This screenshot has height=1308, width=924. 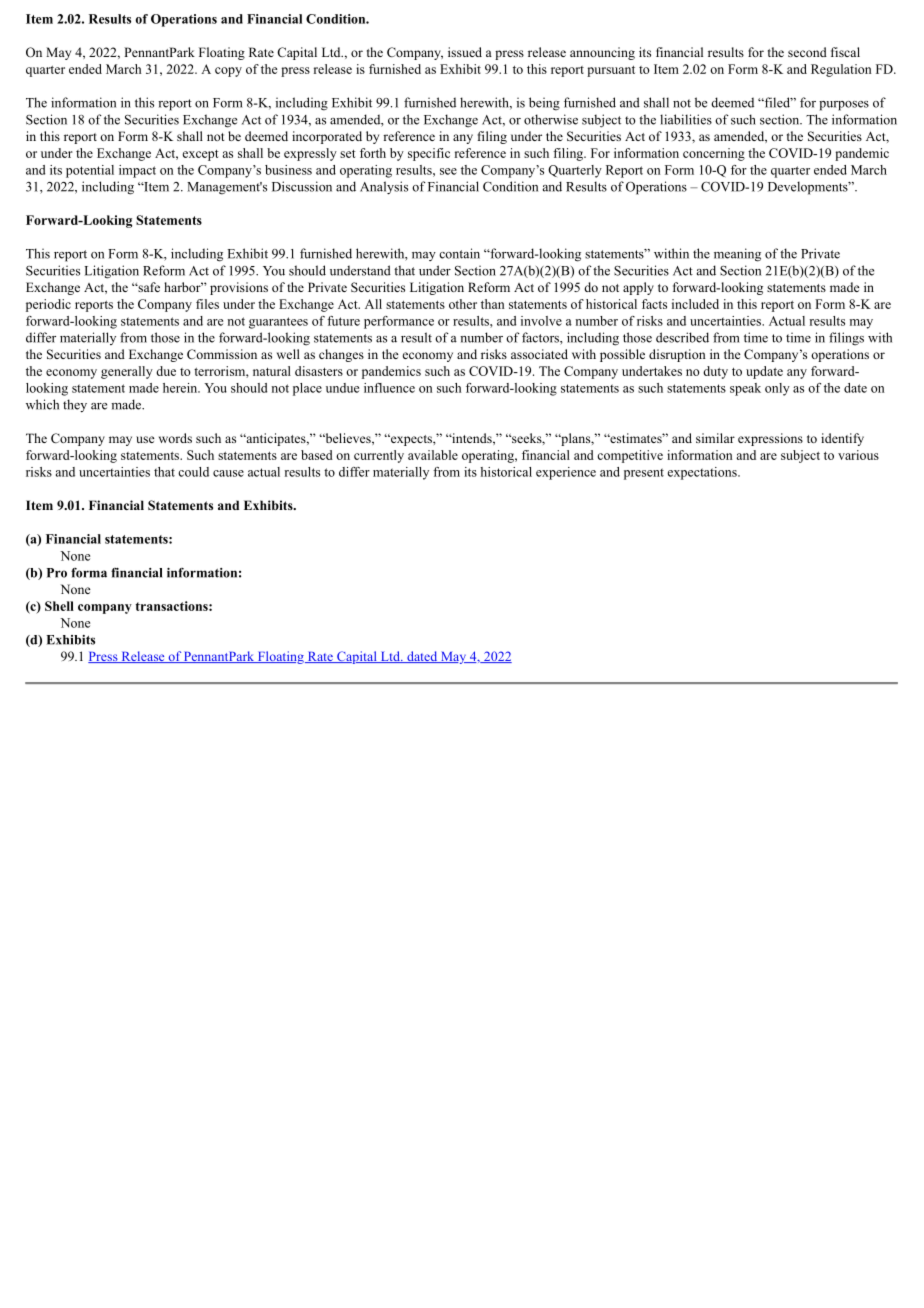 I want to click on than, so click(x=493, y=304).
